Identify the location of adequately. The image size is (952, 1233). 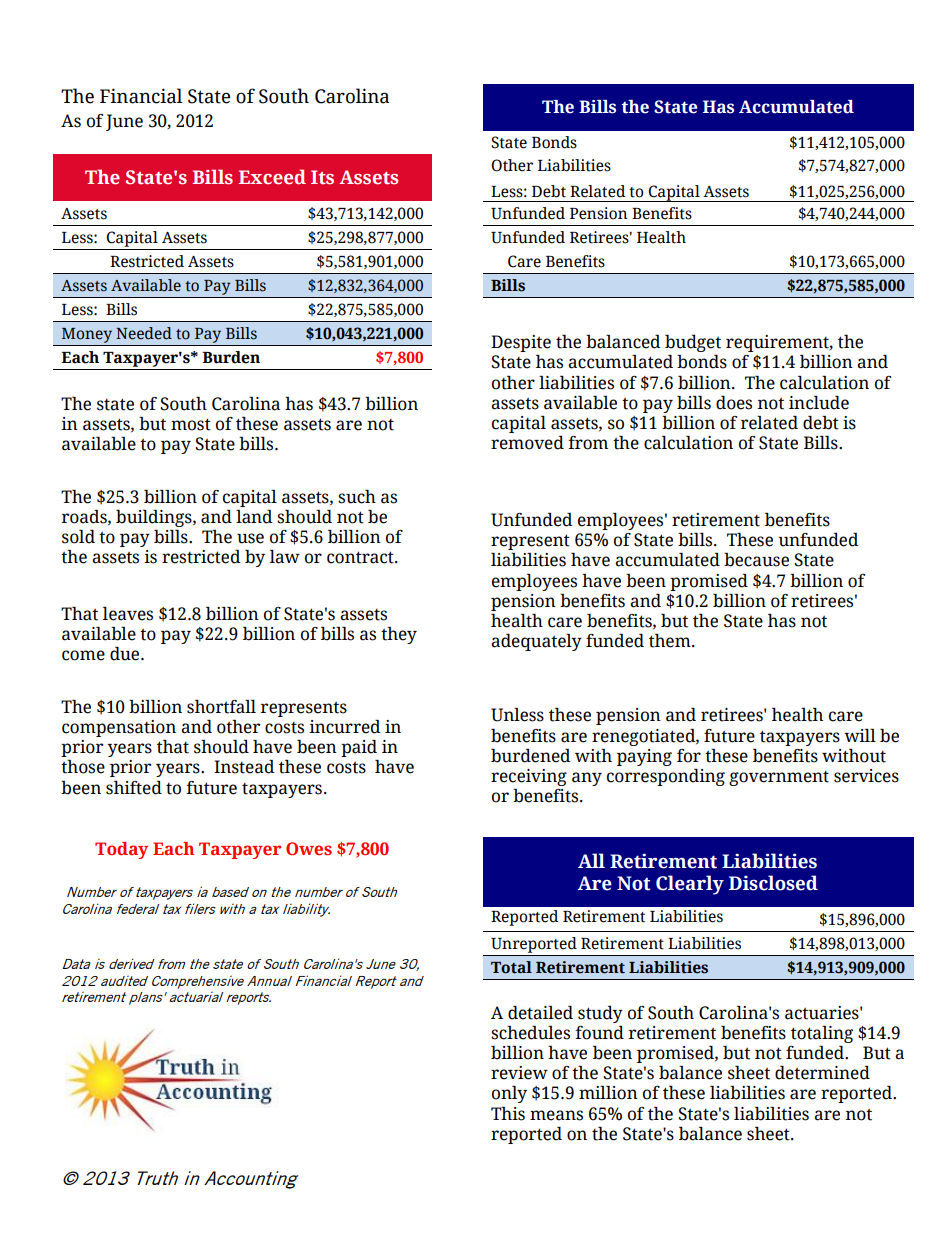
(536, 642).
